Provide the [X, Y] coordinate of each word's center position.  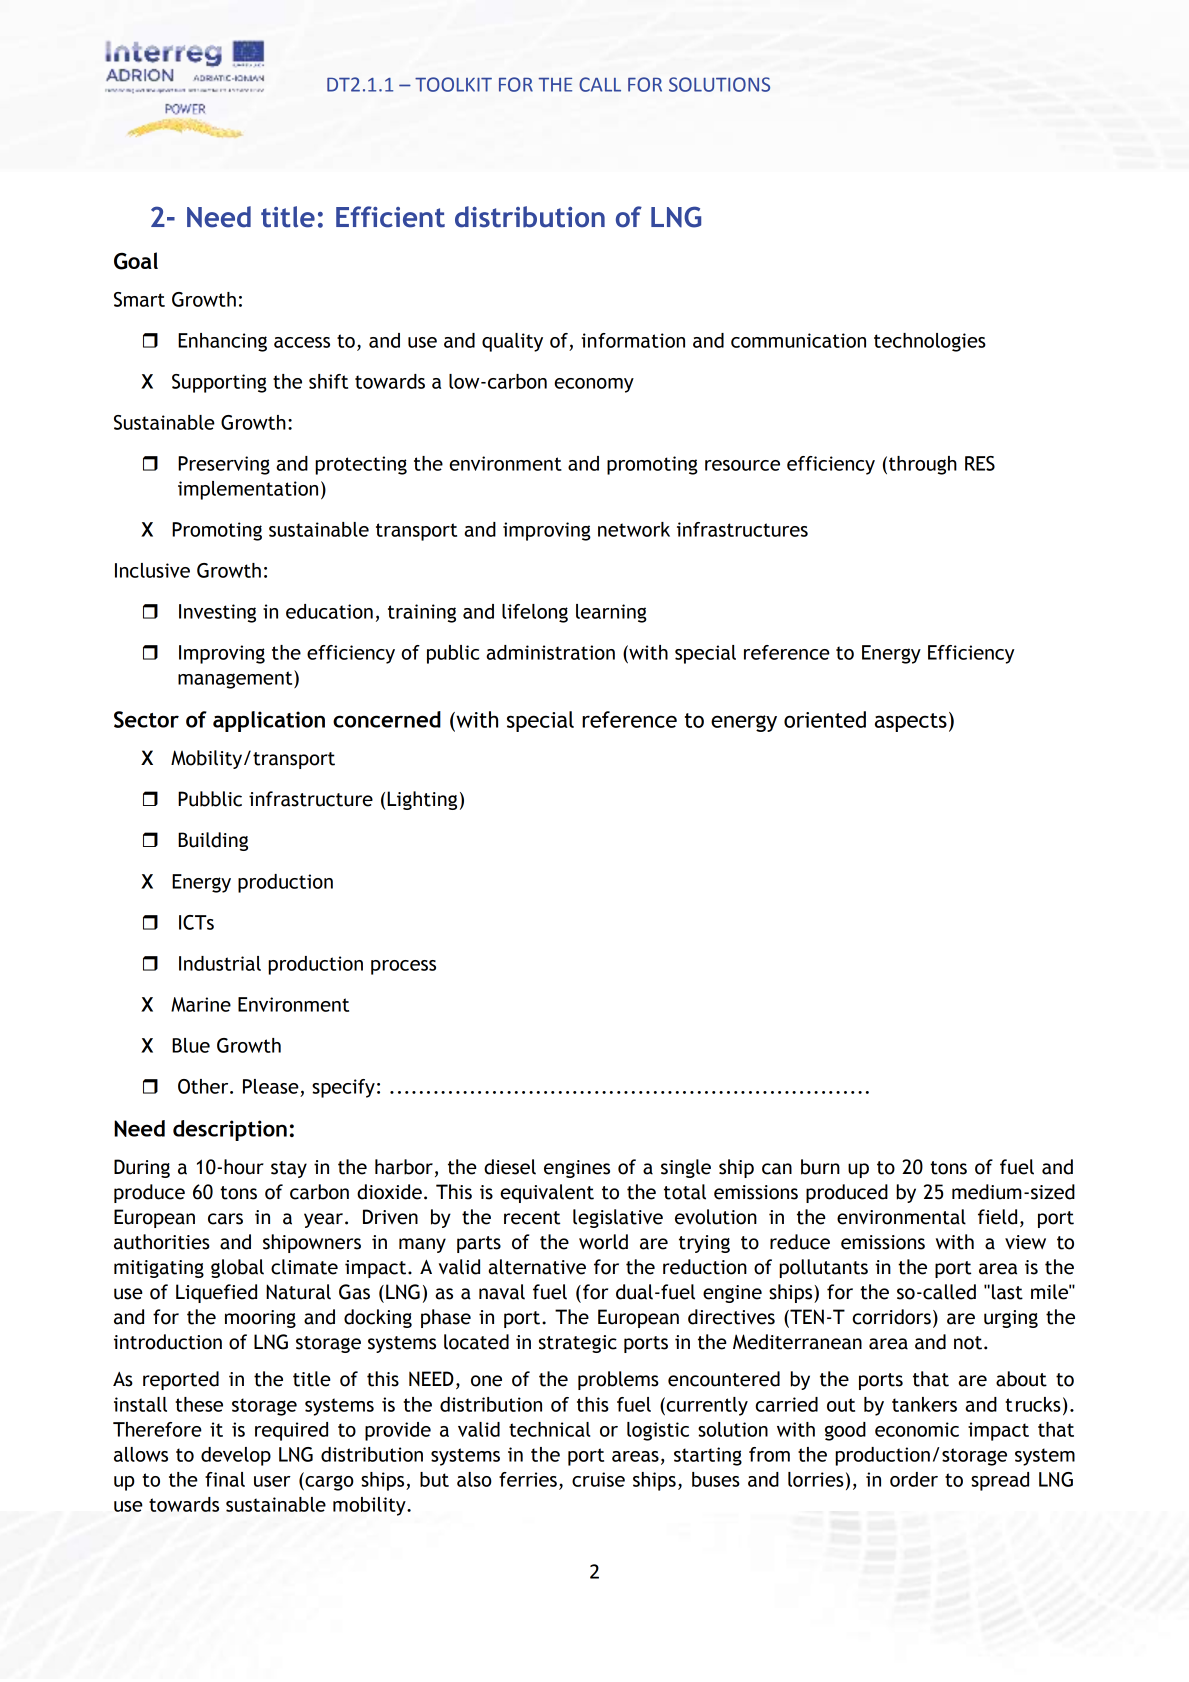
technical [549, 1429]
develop [236, 1456]
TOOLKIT [453, 84]
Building [213, 841]
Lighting [422, 800]
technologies [930, 342]
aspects [911, 722]
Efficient [390, 217]
